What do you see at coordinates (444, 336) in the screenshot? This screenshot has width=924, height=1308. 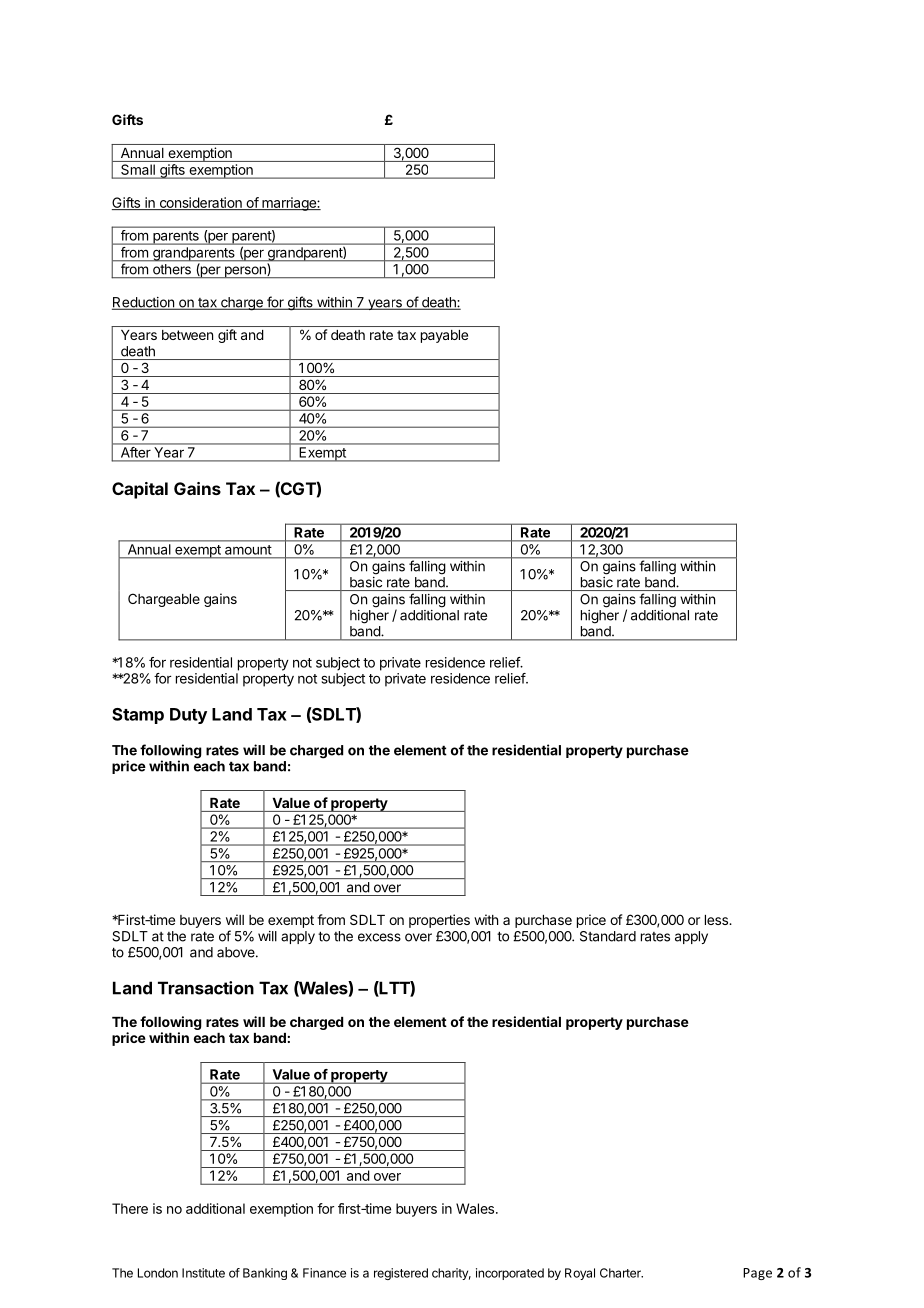 I see `payable` at bounding box center [444, 336].
